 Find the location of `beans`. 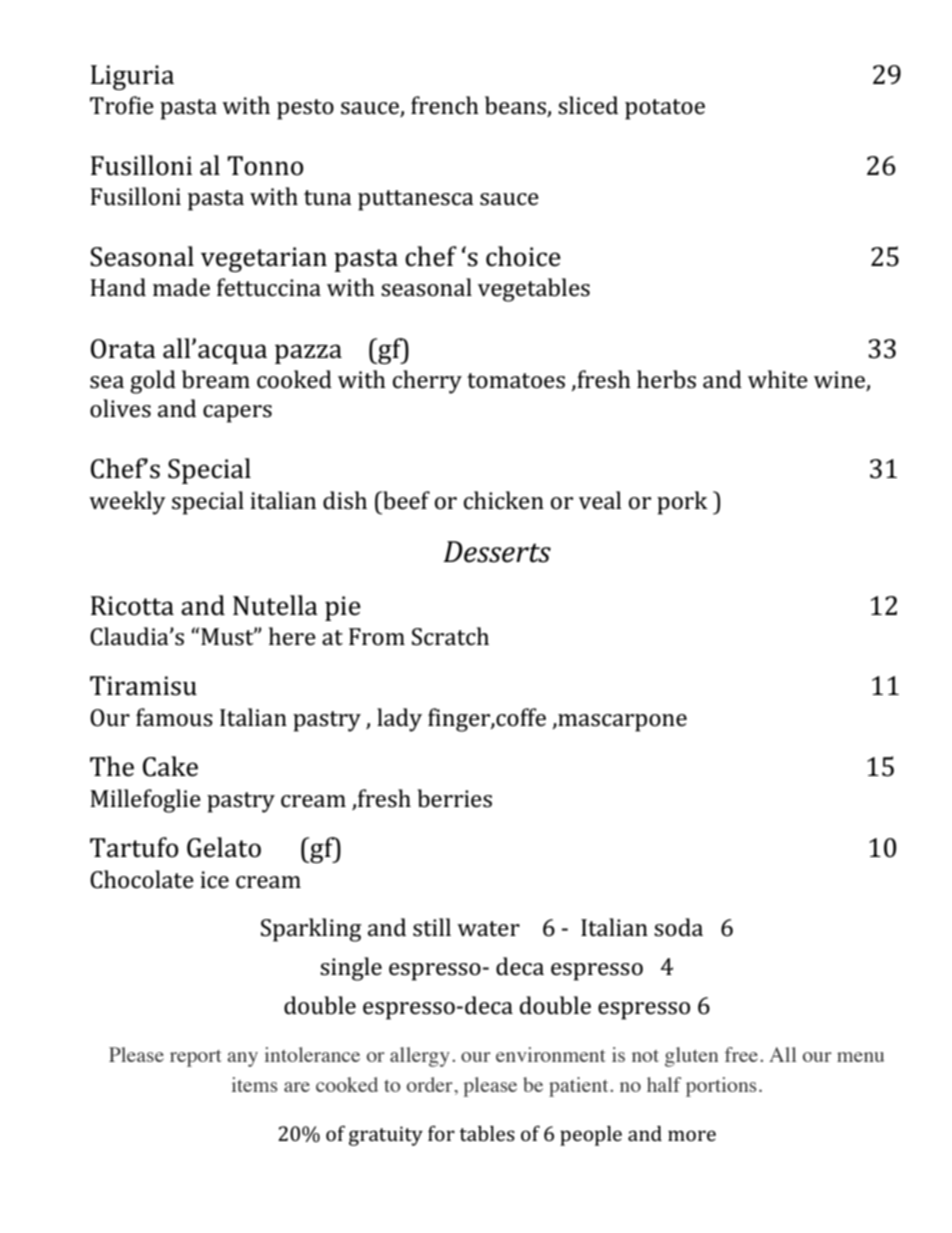

beans is located at coordinates (516, 106).
